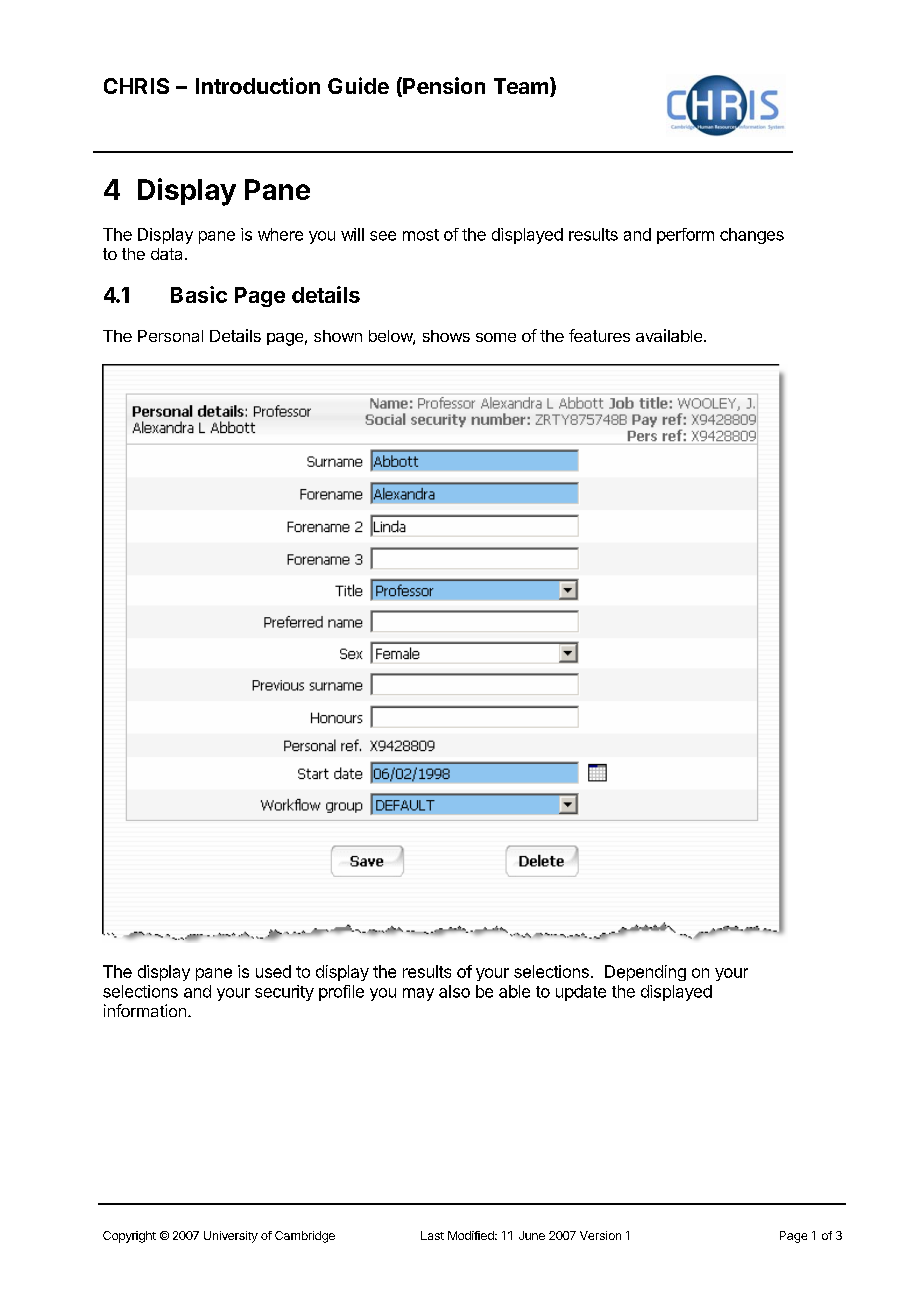 This image has height=1308, width=924. I want to click on Depending, so click(645, 973).
